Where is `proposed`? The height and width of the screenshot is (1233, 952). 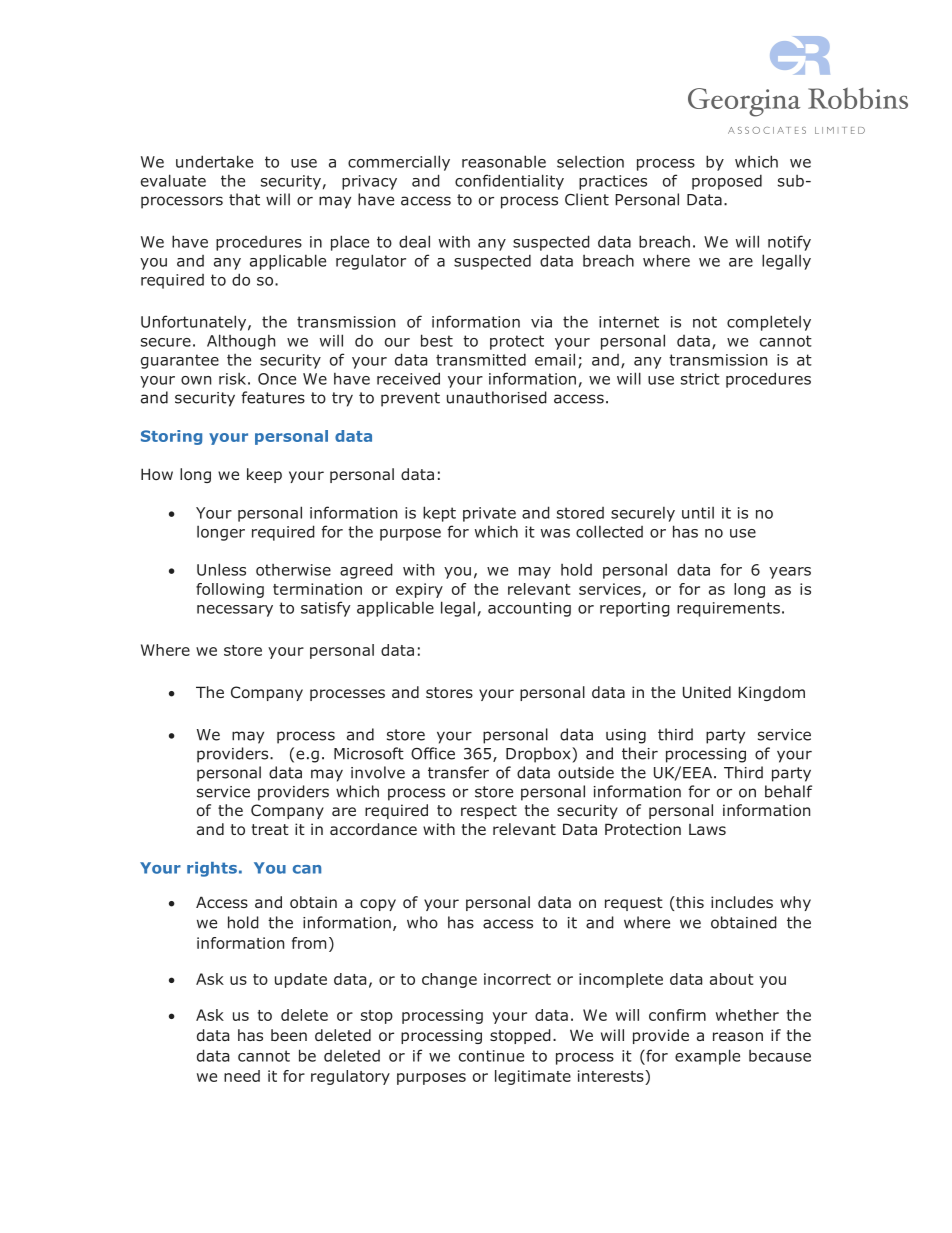 proposed is located at coordinates (727, 182).
